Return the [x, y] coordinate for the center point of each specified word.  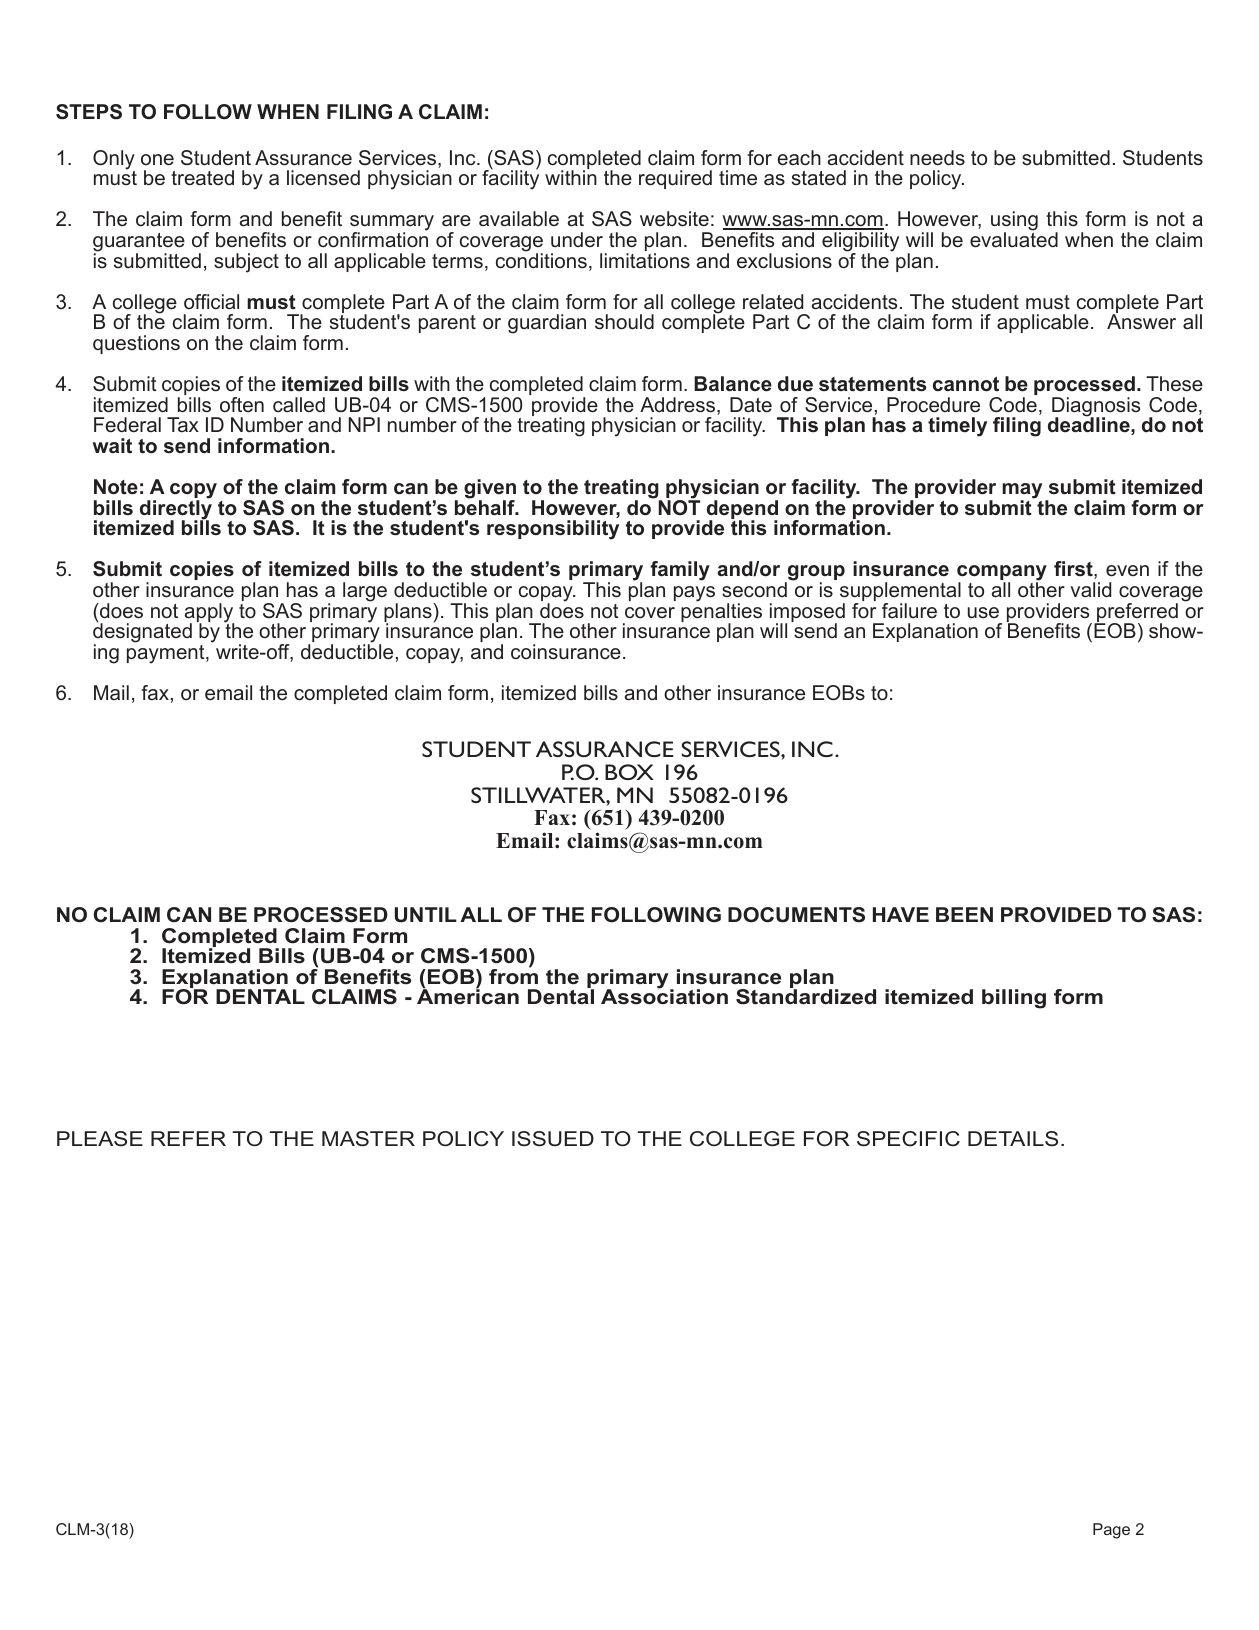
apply [209, 614]
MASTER [368, 1139]
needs [937, 158]
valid [1090, 589]
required [675, 179]
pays [694, 594]
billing [1014, 999]
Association [664, 996]
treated [202, 178]
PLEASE [100, 1139]
